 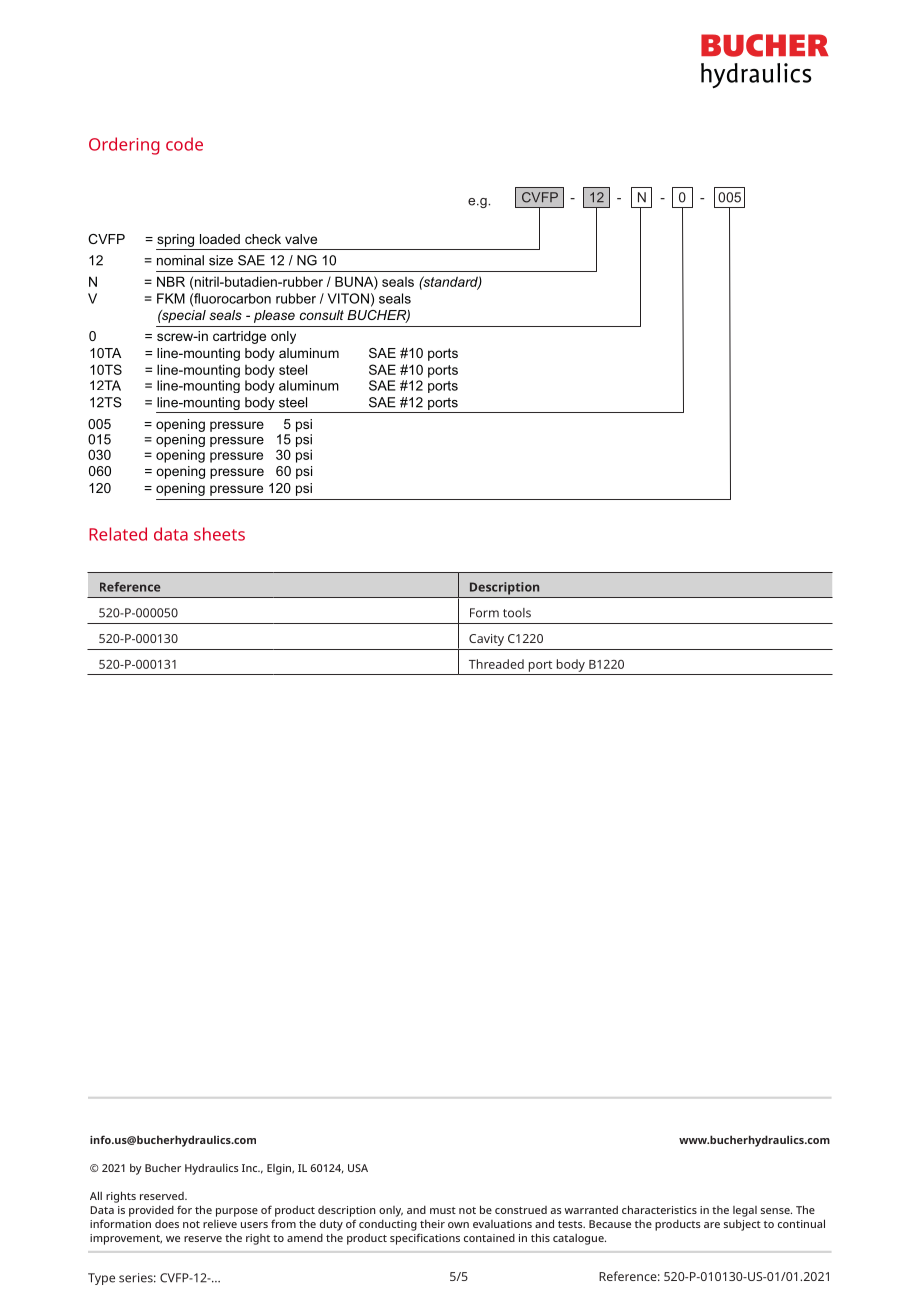 I want to click on does, so click(x=167, y=1224).
